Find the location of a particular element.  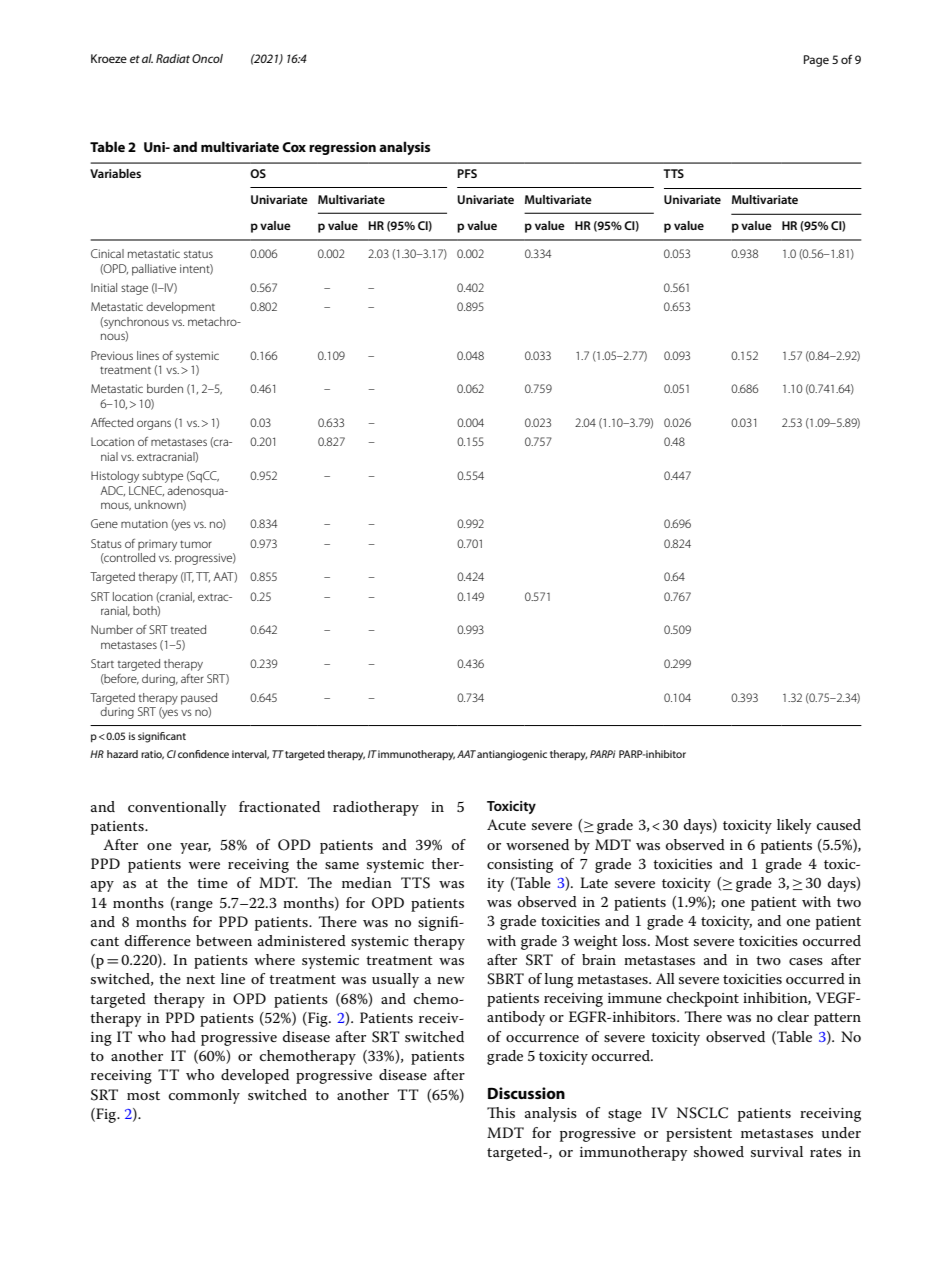

Cox is located at coordinates (294, 147).
